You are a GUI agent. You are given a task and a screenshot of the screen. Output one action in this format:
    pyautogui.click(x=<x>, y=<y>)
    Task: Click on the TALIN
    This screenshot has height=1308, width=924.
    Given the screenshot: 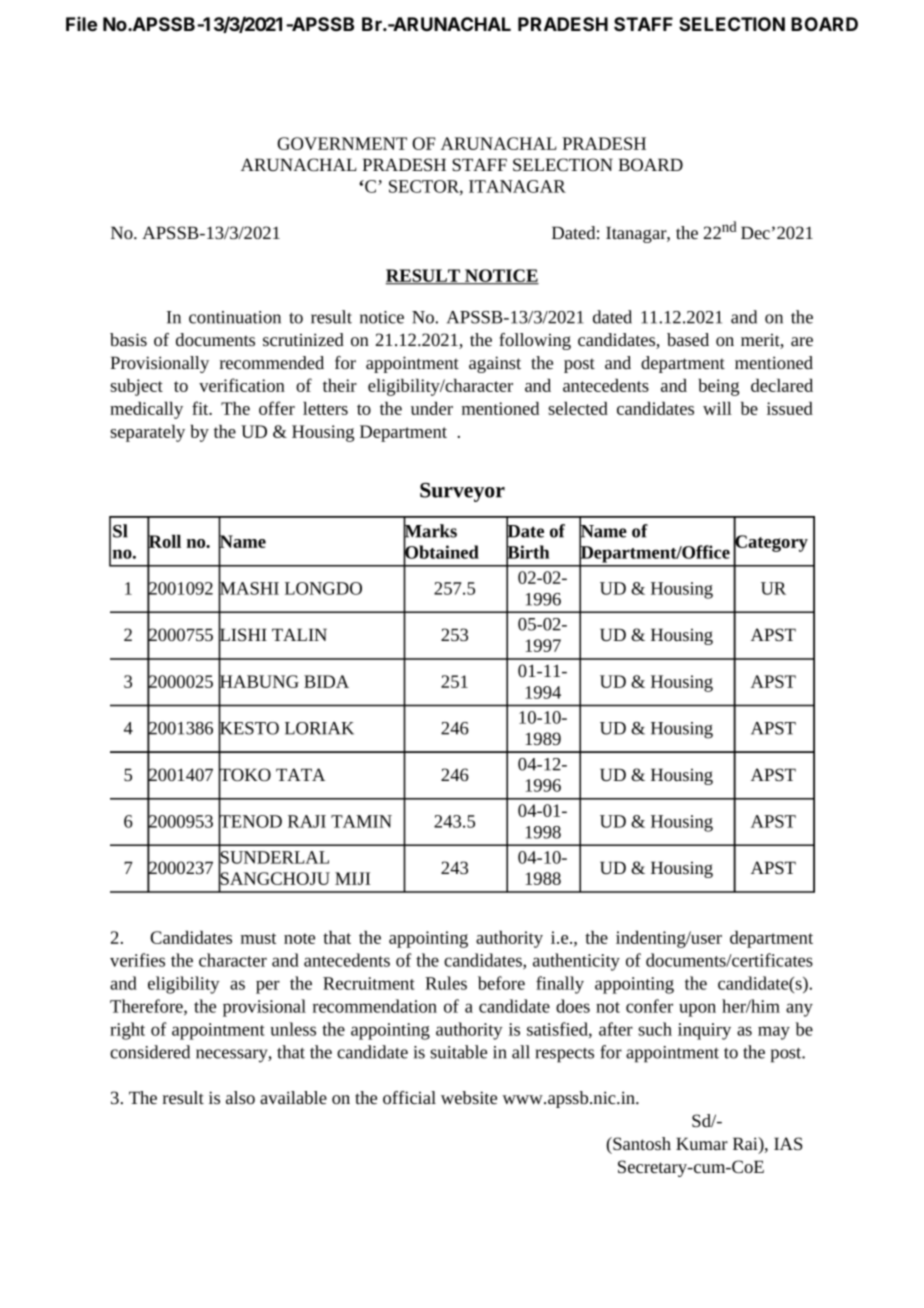 What is the action you would take?
    pyautogui.click(x=299, y=634)
